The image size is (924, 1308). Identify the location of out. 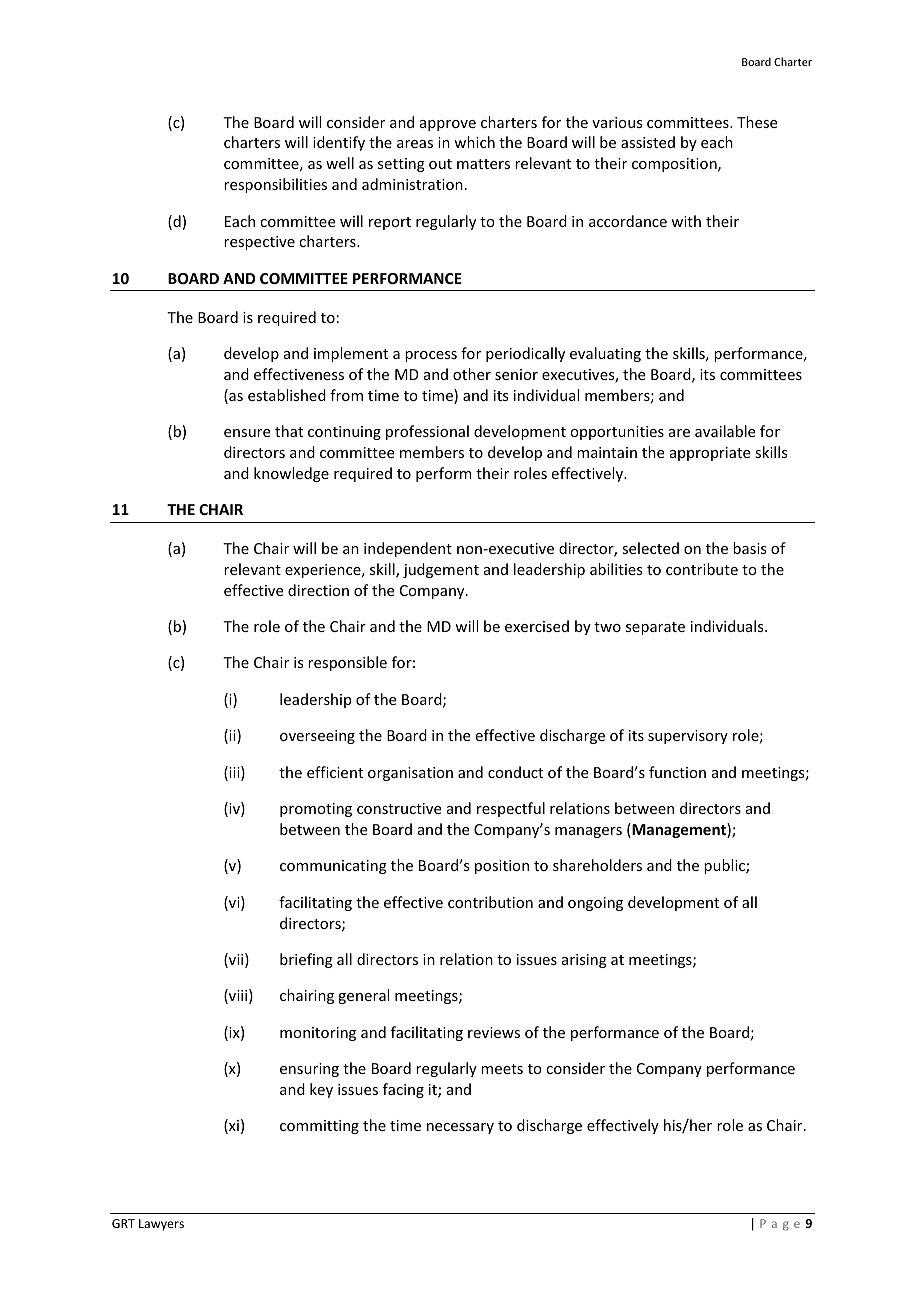
(440, 164).
